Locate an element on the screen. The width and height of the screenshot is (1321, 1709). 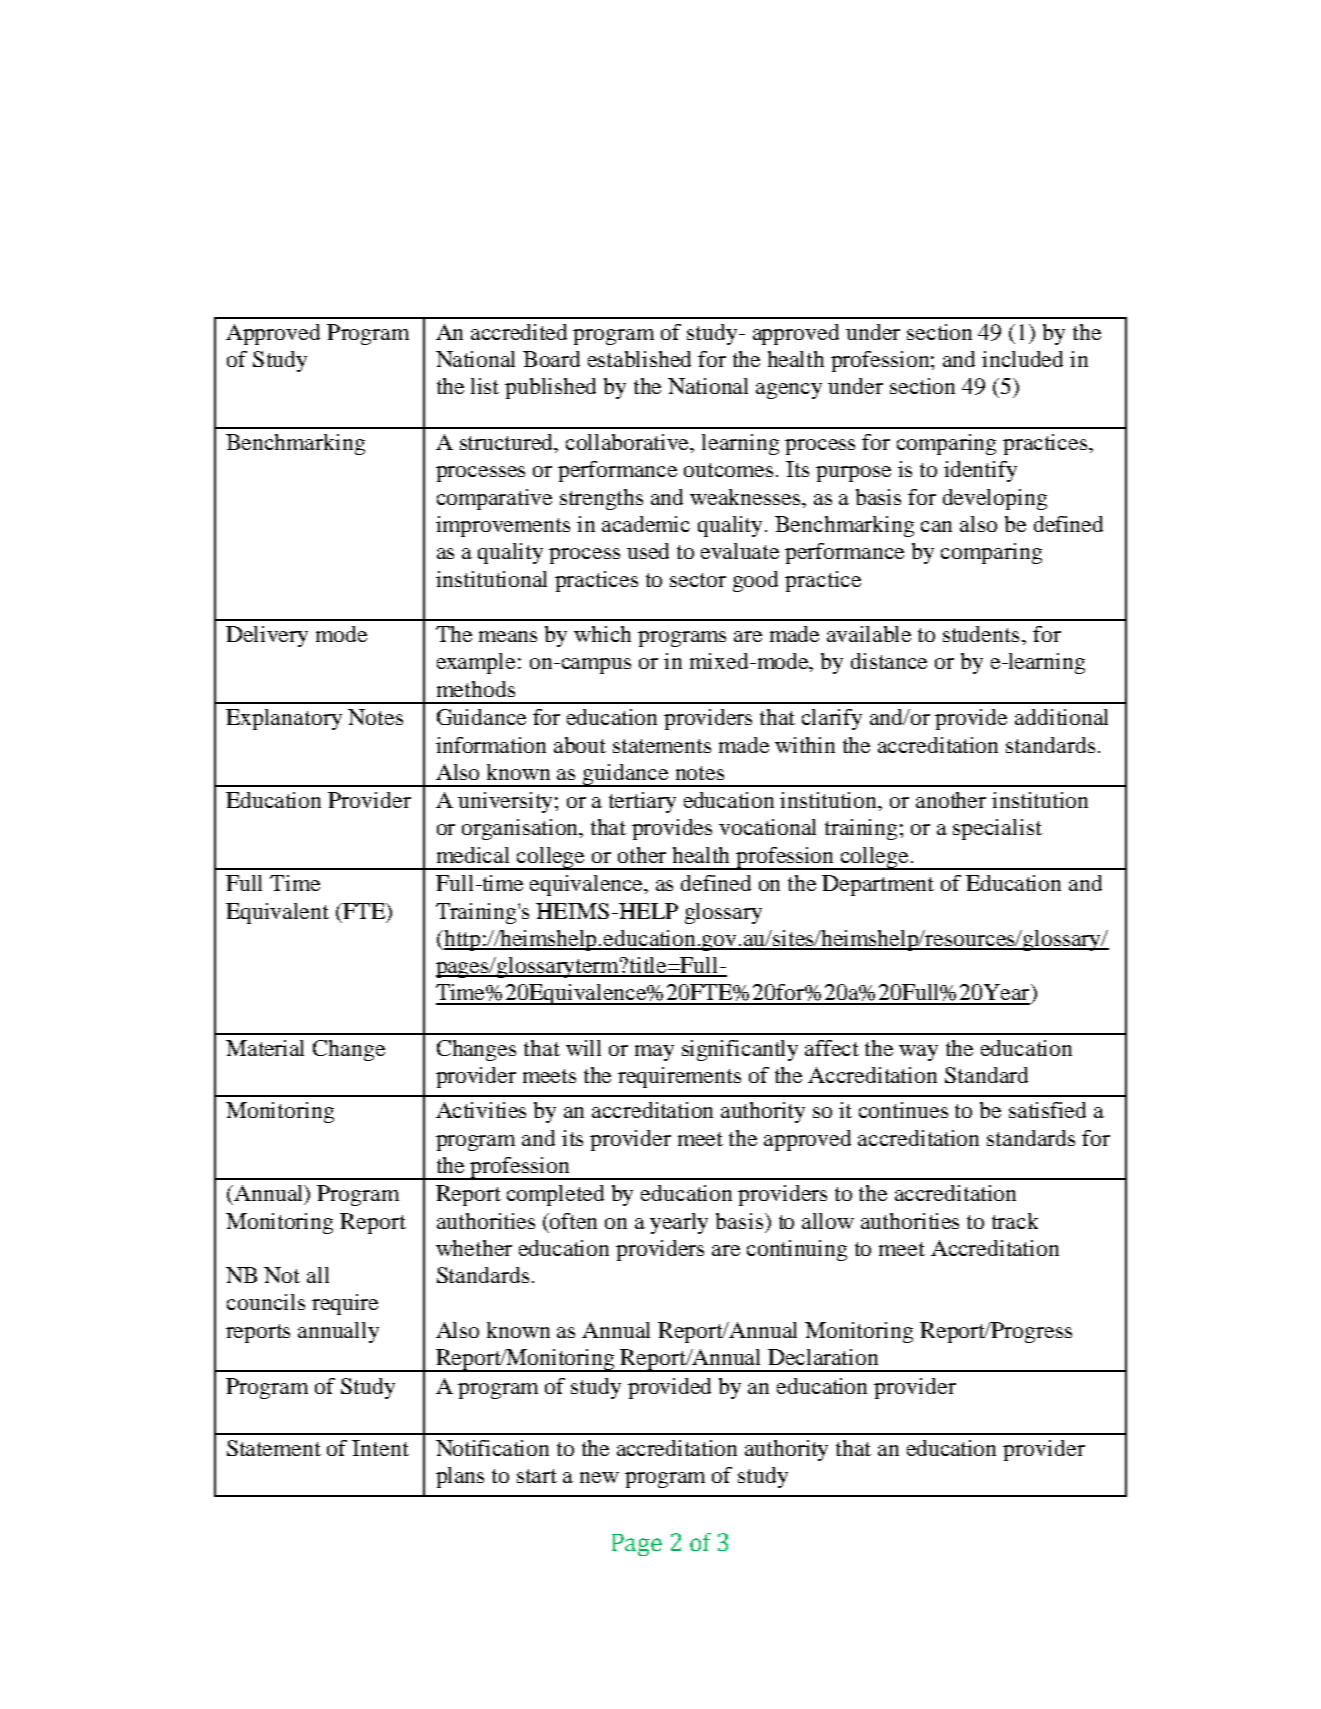
Intent is located at coordinates (380, 1448).
